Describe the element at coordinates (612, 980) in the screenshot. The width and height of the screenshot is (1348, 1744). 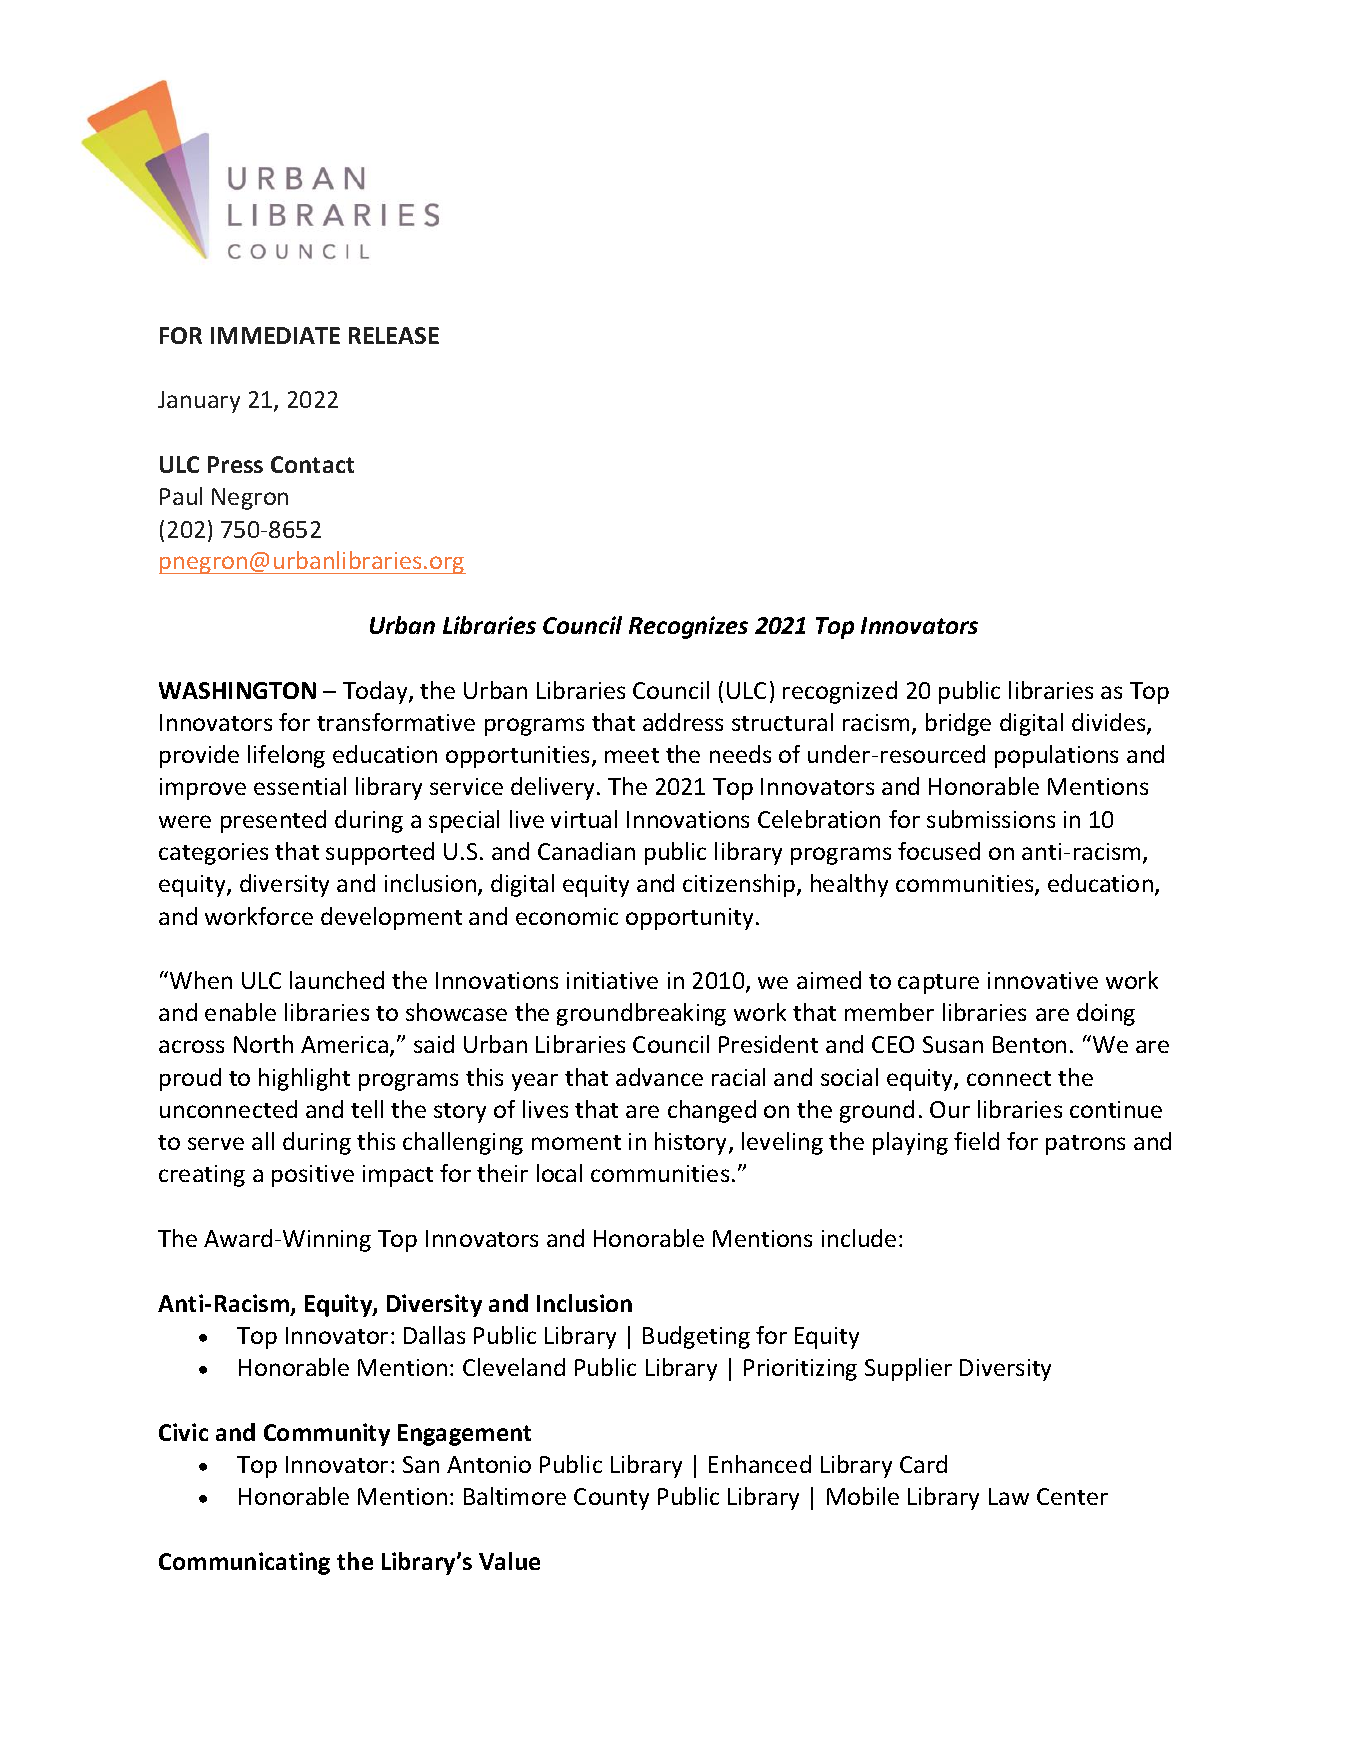
I see `initiative` at that location.
